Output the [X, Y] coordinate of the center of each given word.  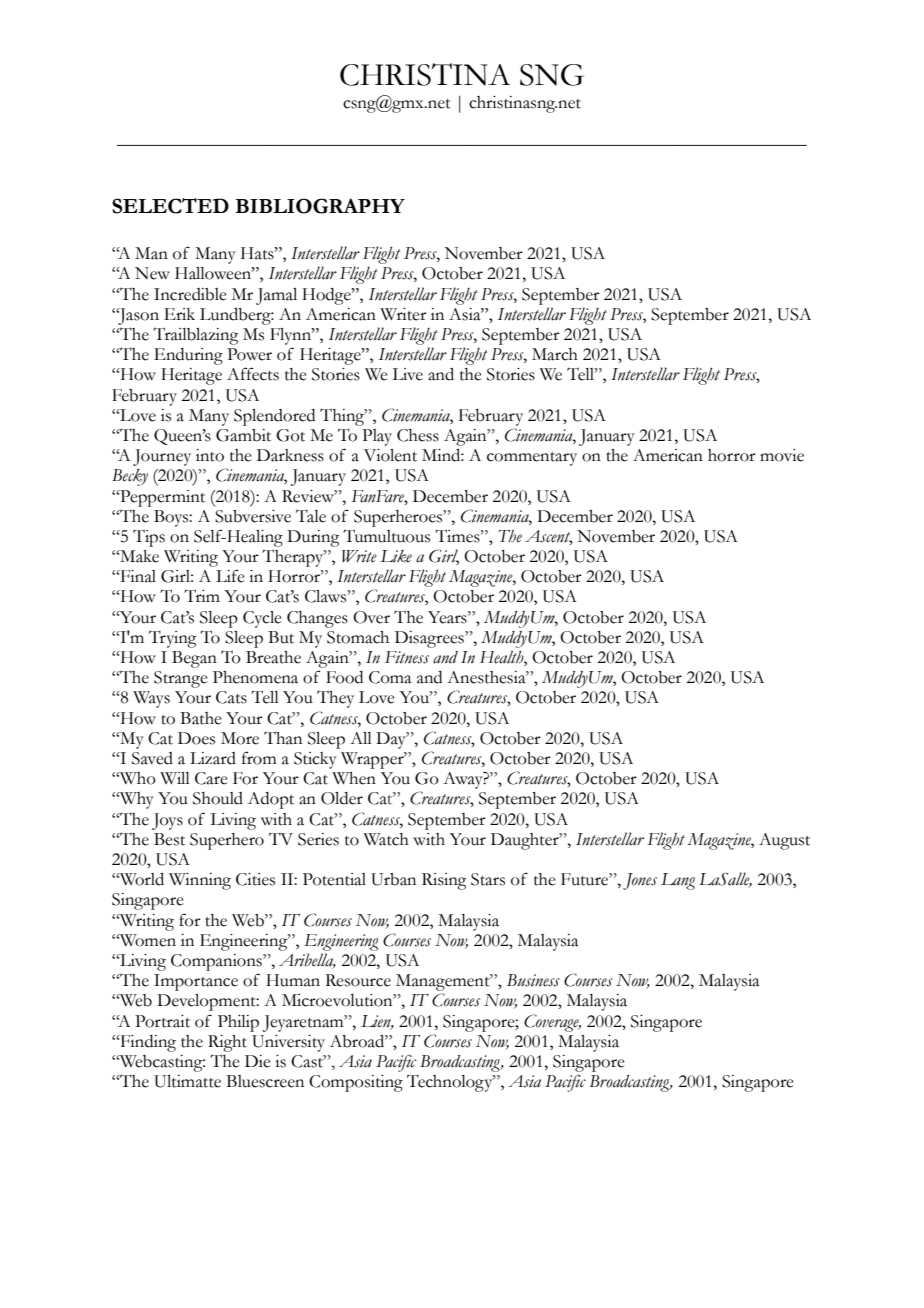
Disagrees [430, 639]
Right [227, 1043]
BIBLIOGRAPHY [320, 206]
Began [194, 659]
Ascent [549, 537]
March [555, 354]
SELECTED [170, 206]
